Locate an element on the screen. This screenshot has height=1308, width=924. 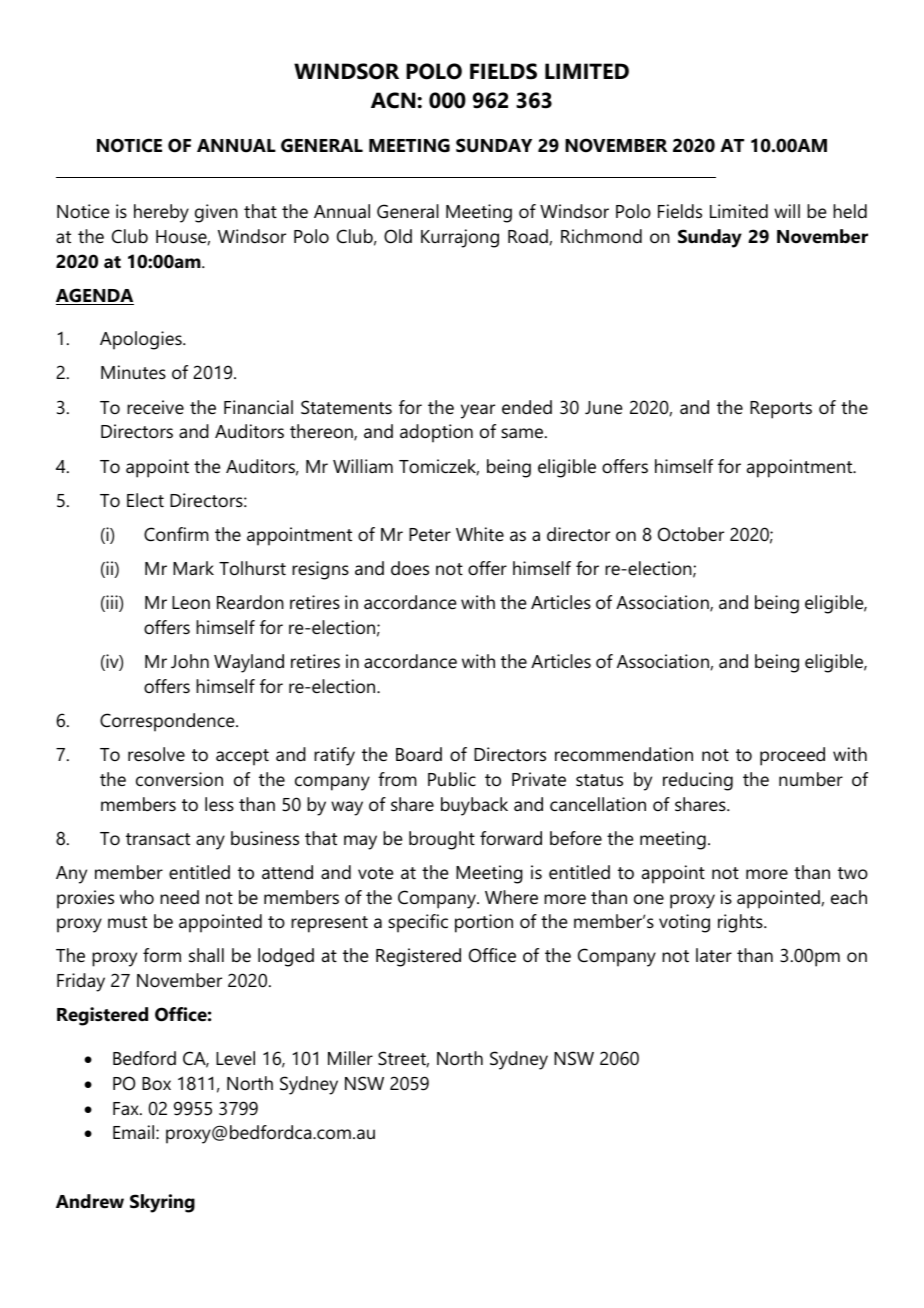
held is located at coordinates (850, 211).
